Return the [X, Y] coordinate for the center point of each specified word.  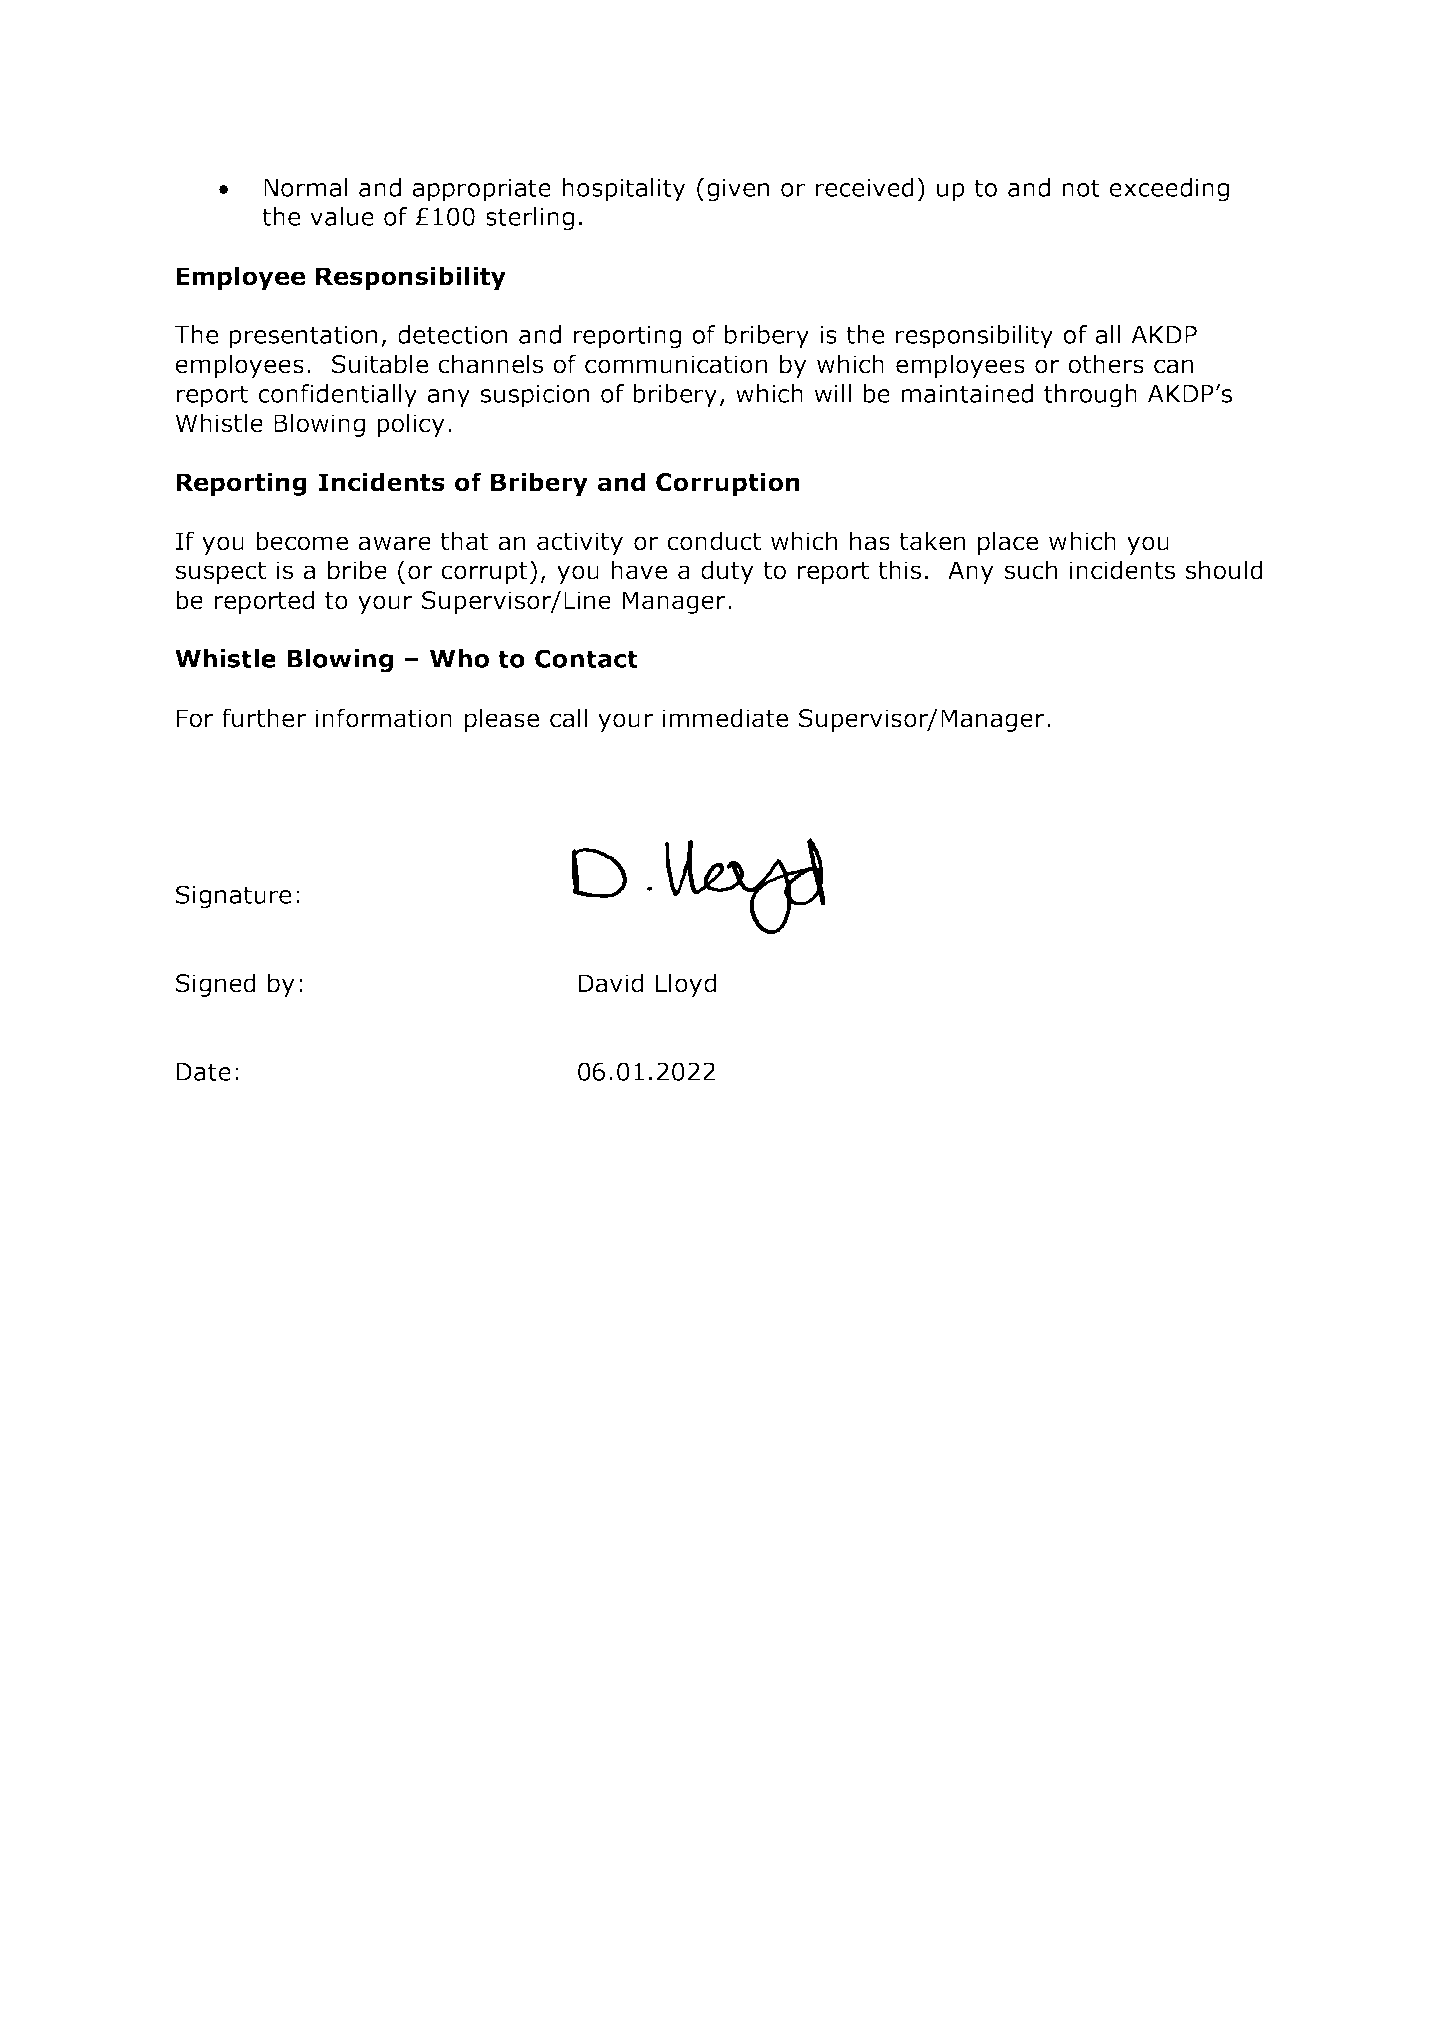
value [342, 216]
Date [204, 1072]
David [611, 983]
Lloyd [686, 985]
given [738, 190]
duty [727, 572]
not [1081, 188]
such [1031, 570]
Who [459, 658]
